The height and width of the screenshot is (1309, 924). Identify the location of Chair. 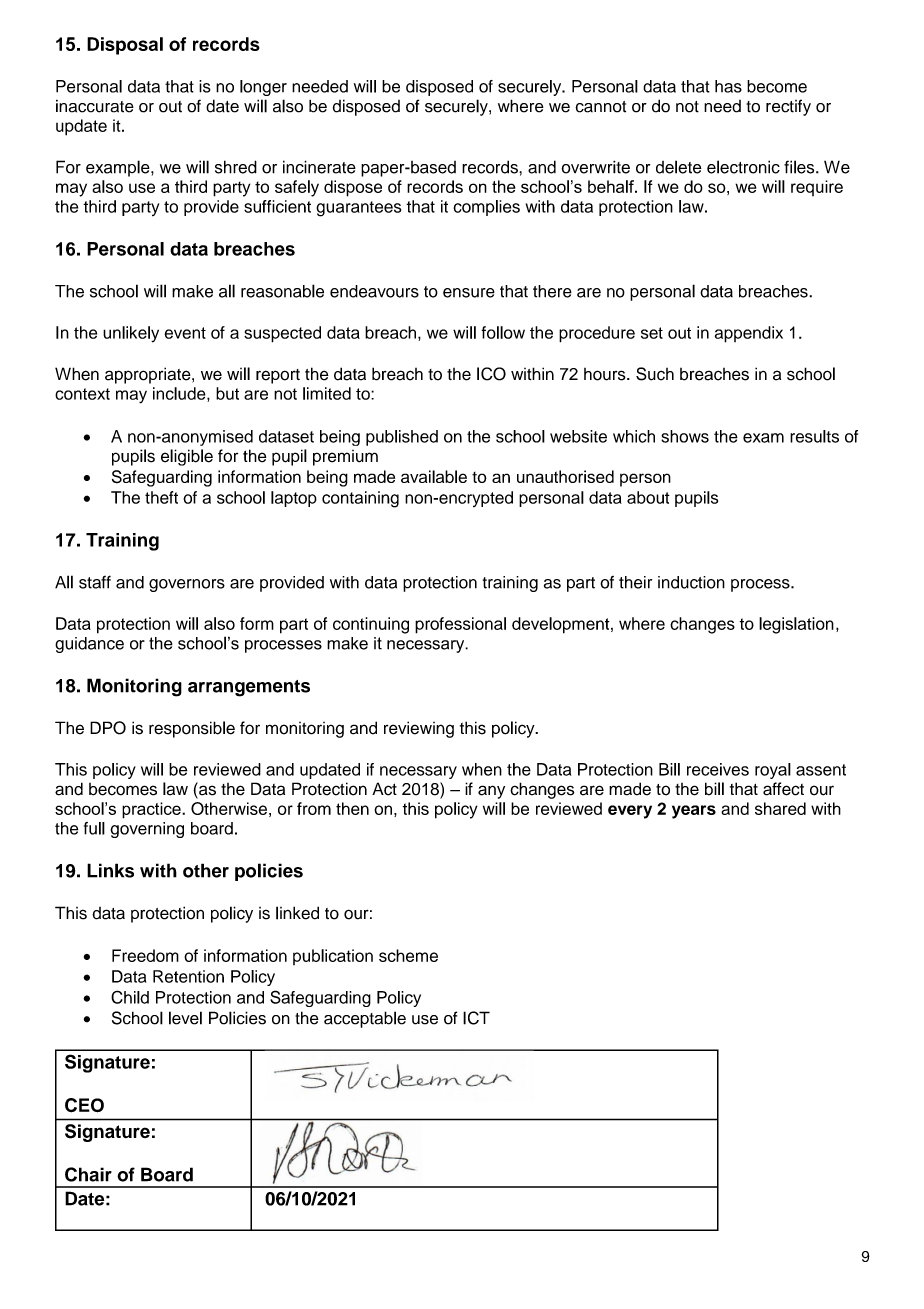
(88, 1174).
